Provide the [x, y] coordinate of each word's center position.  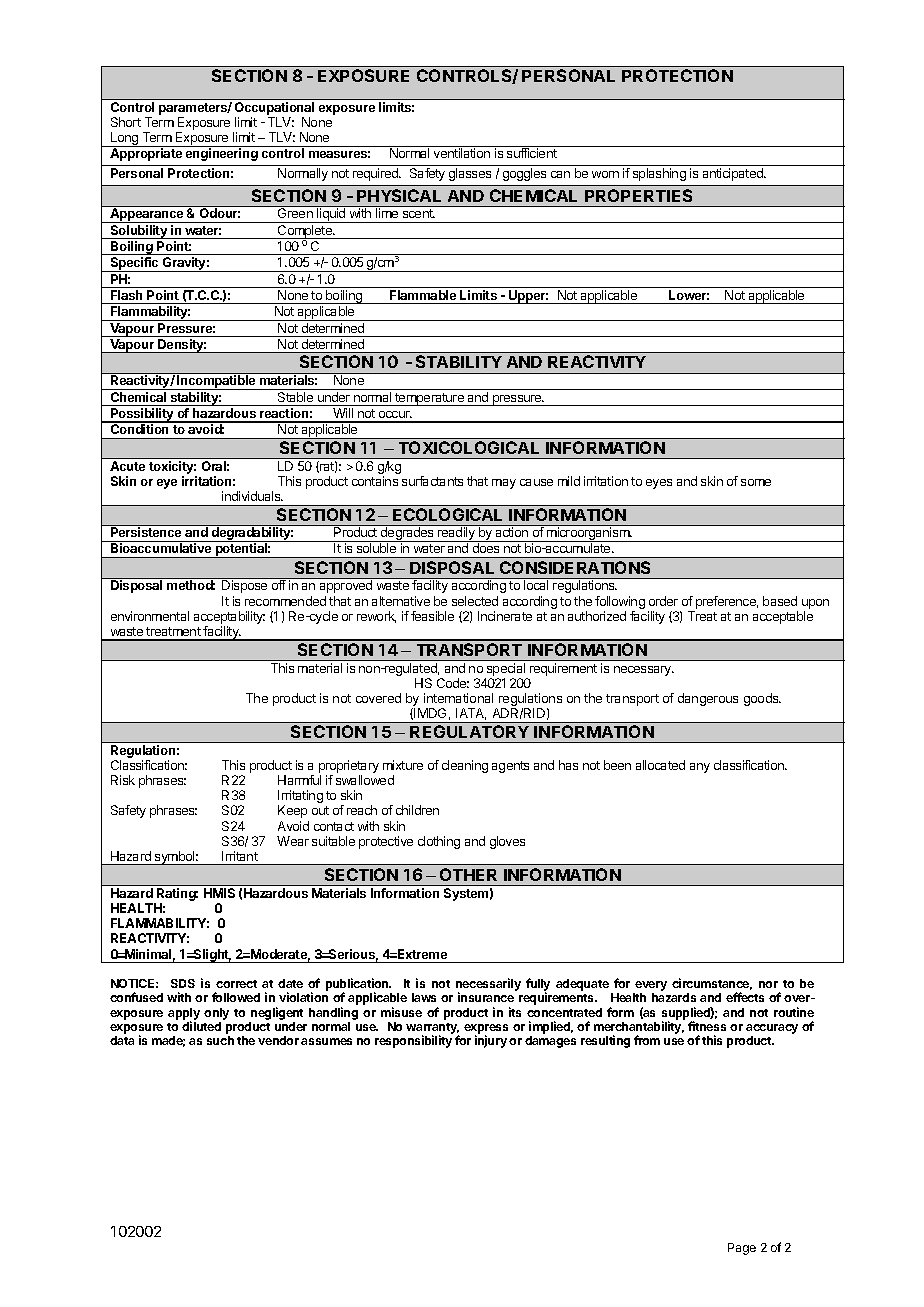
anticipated [734, 174]
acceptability [229, 619]
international [458, 698]
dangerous [708, 699]
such [220, 1040]
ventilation [462, 153]
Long [125, 139]
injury [491, 1041]
